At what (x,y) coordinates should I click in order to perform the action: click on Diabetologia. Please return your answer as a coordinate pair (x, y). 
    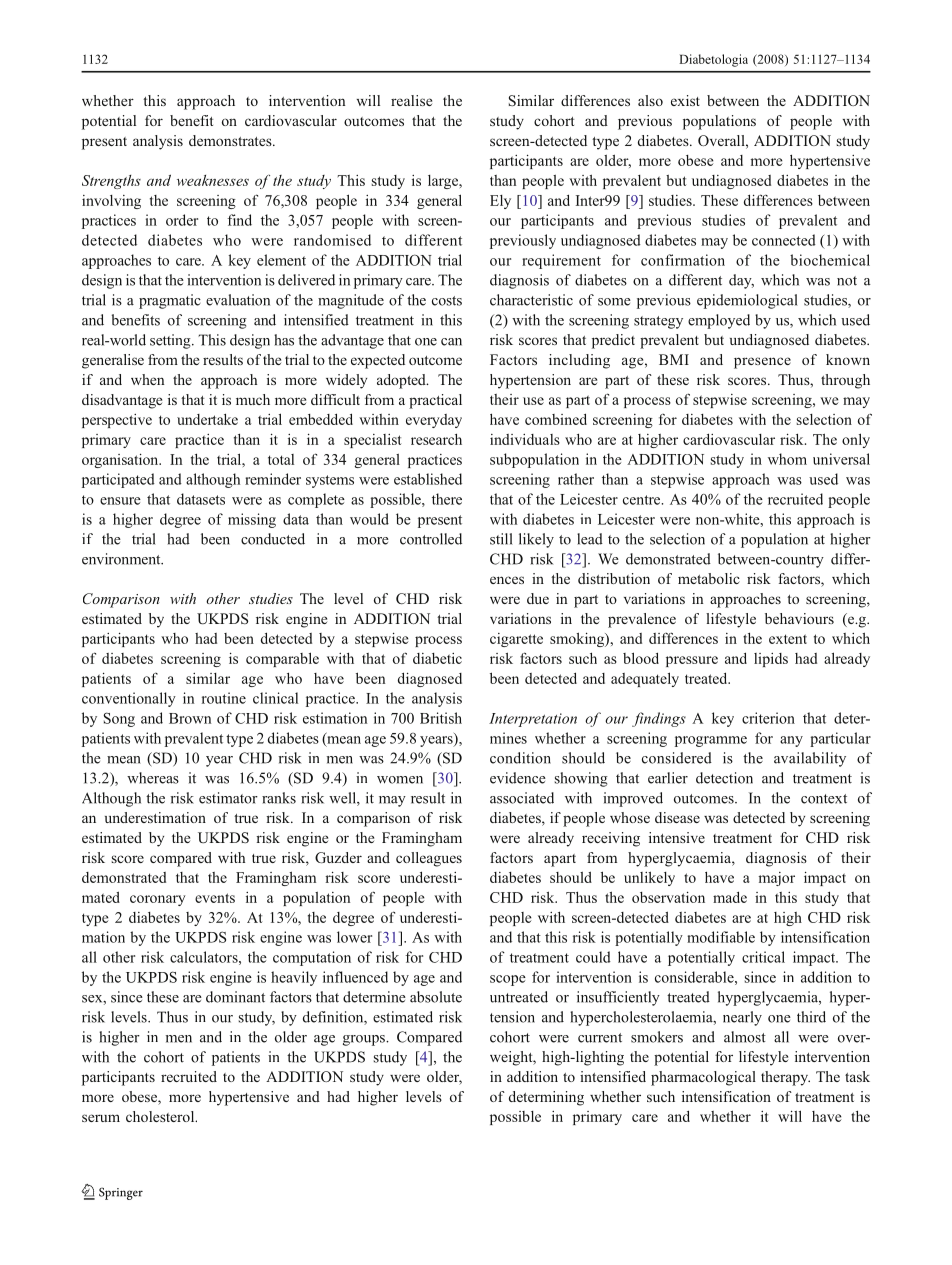
    Looking at the image, I should click on (713, 60).
